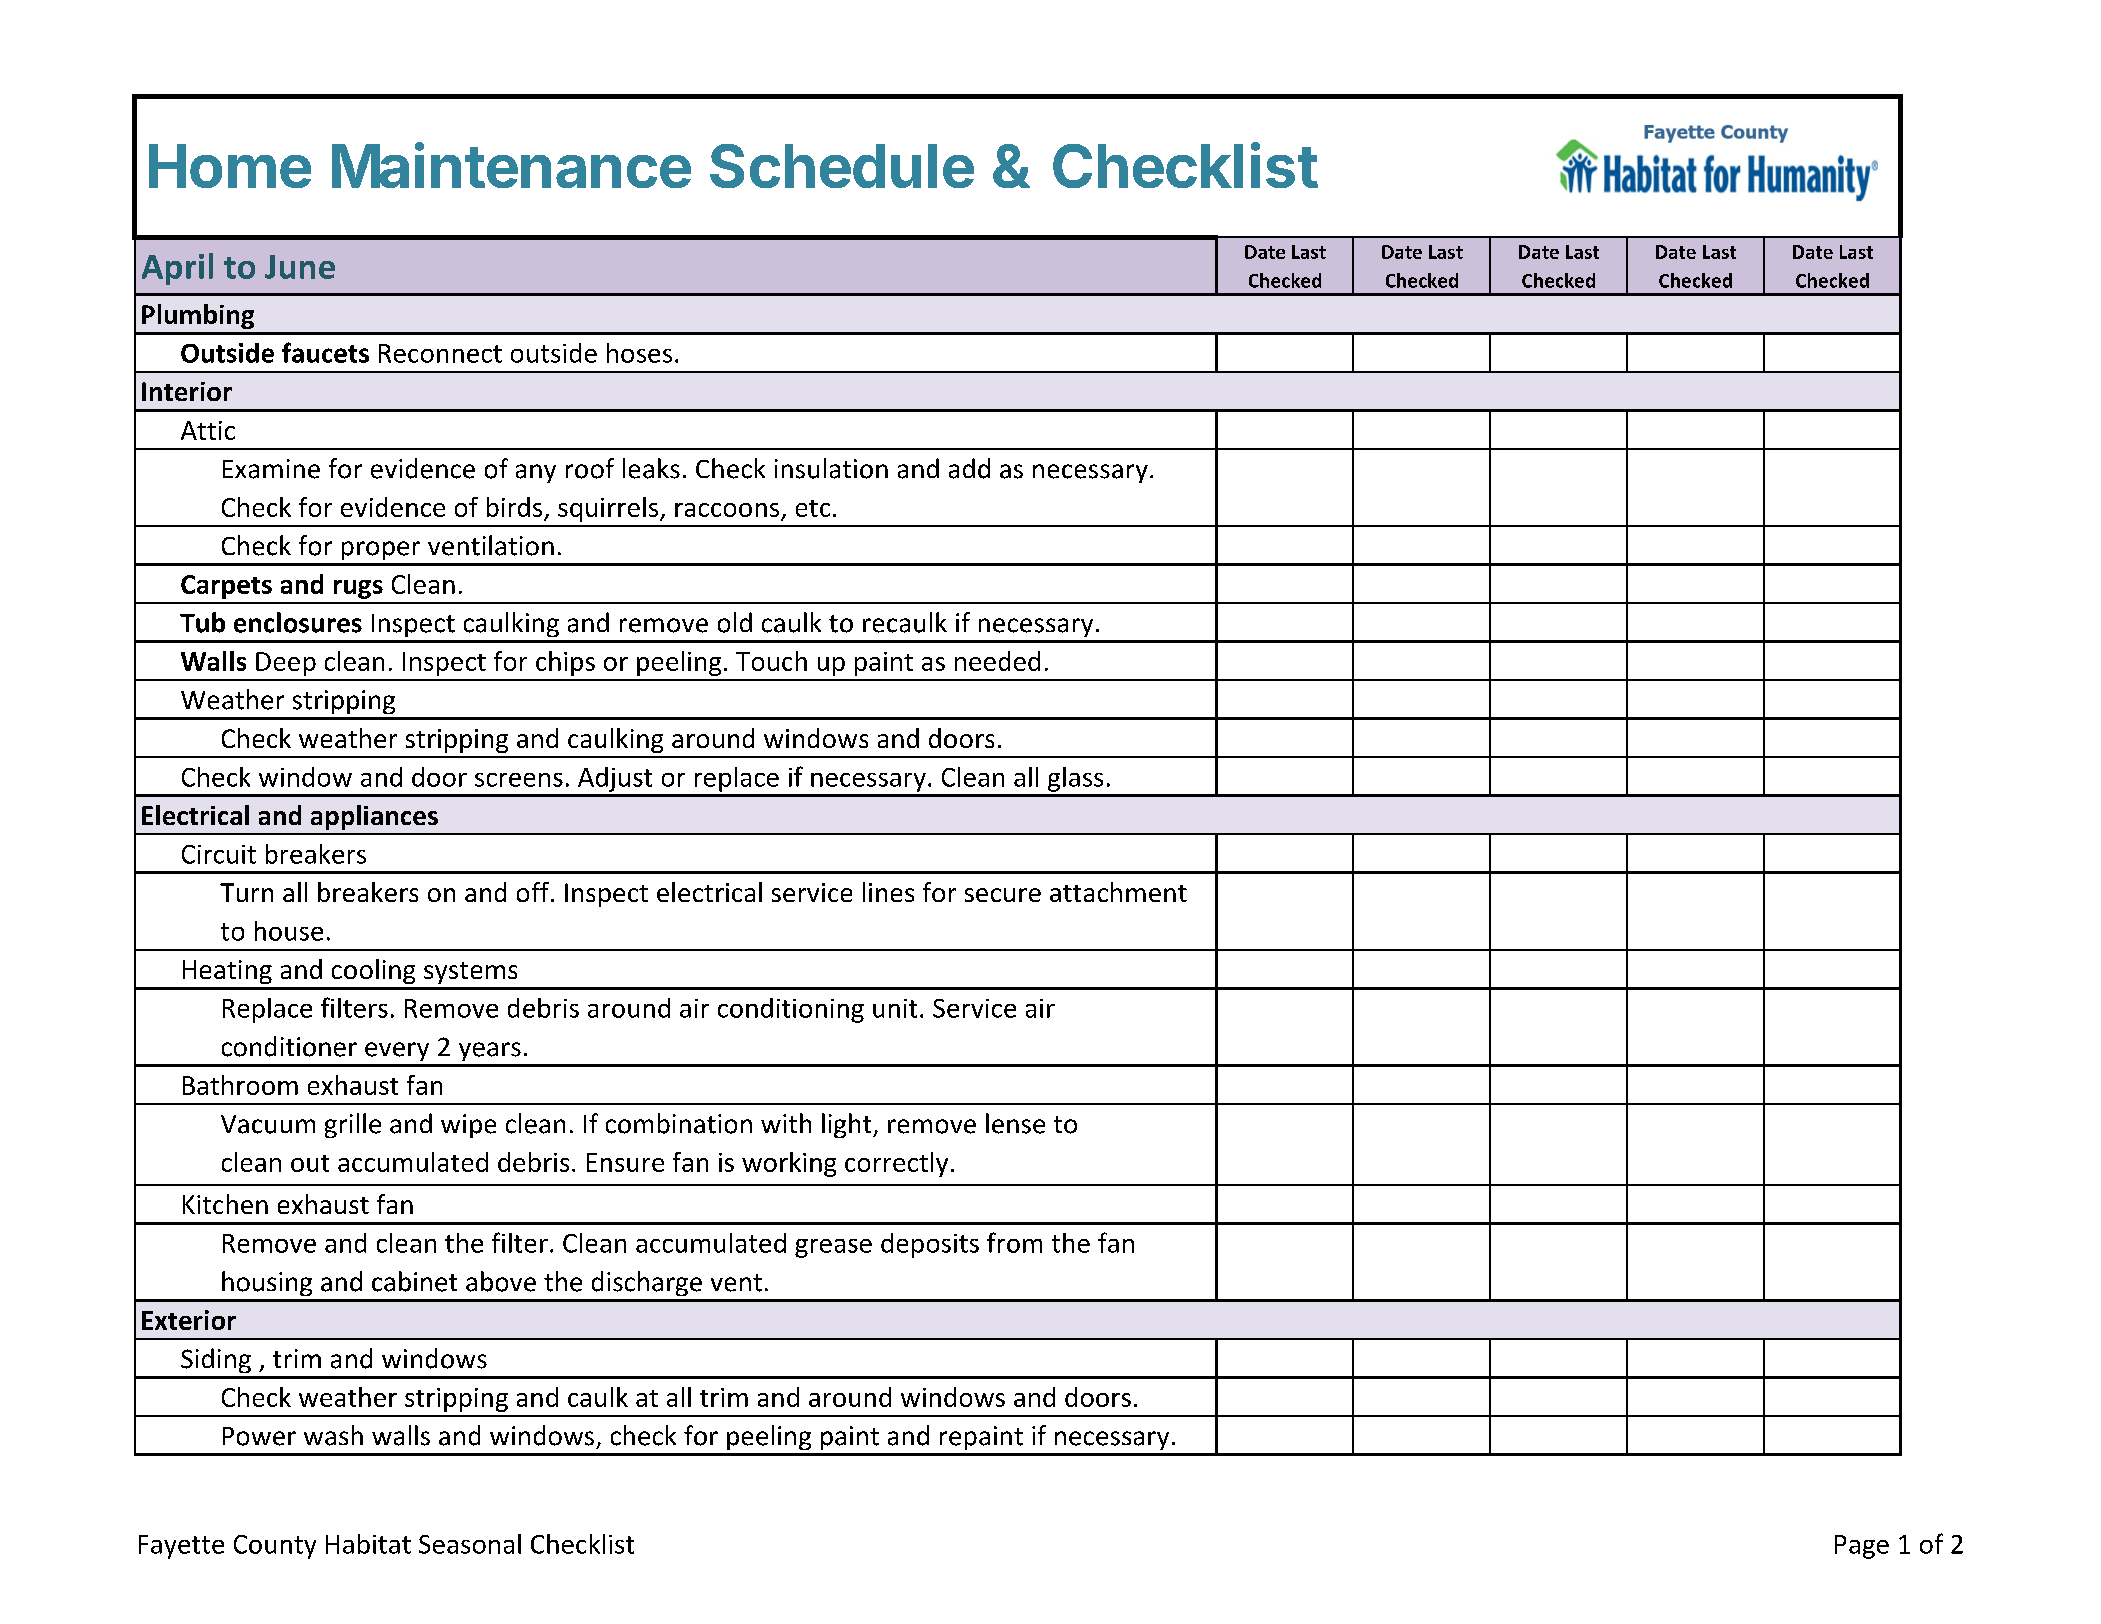 This page has width=2101, height=1624. What do you see at coordinates (511, 165) in the page?
I see `Maintenance` at bounding box center [511, 165].
